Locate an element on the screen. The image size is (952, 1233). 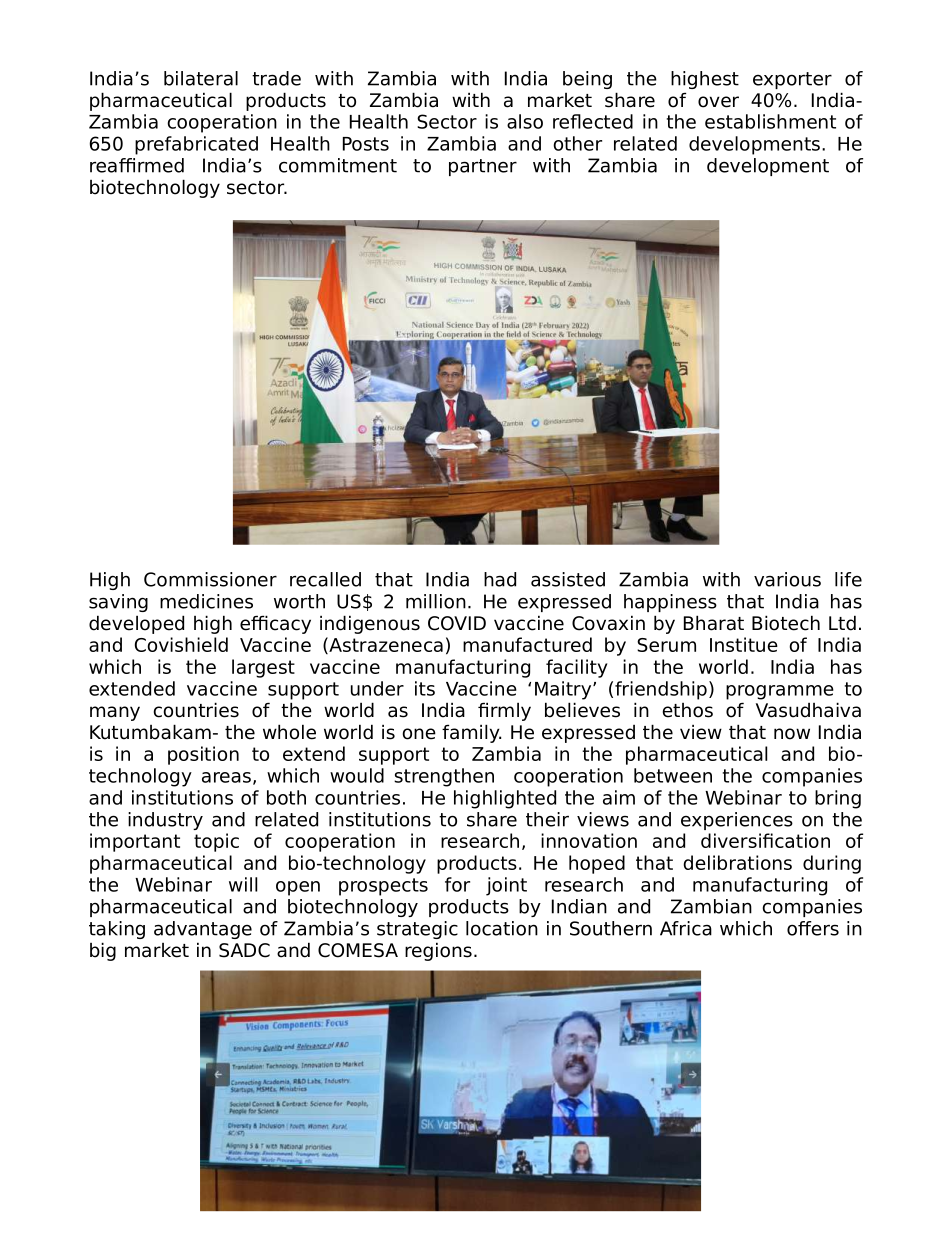
had is located at coordinates (500, 579).
